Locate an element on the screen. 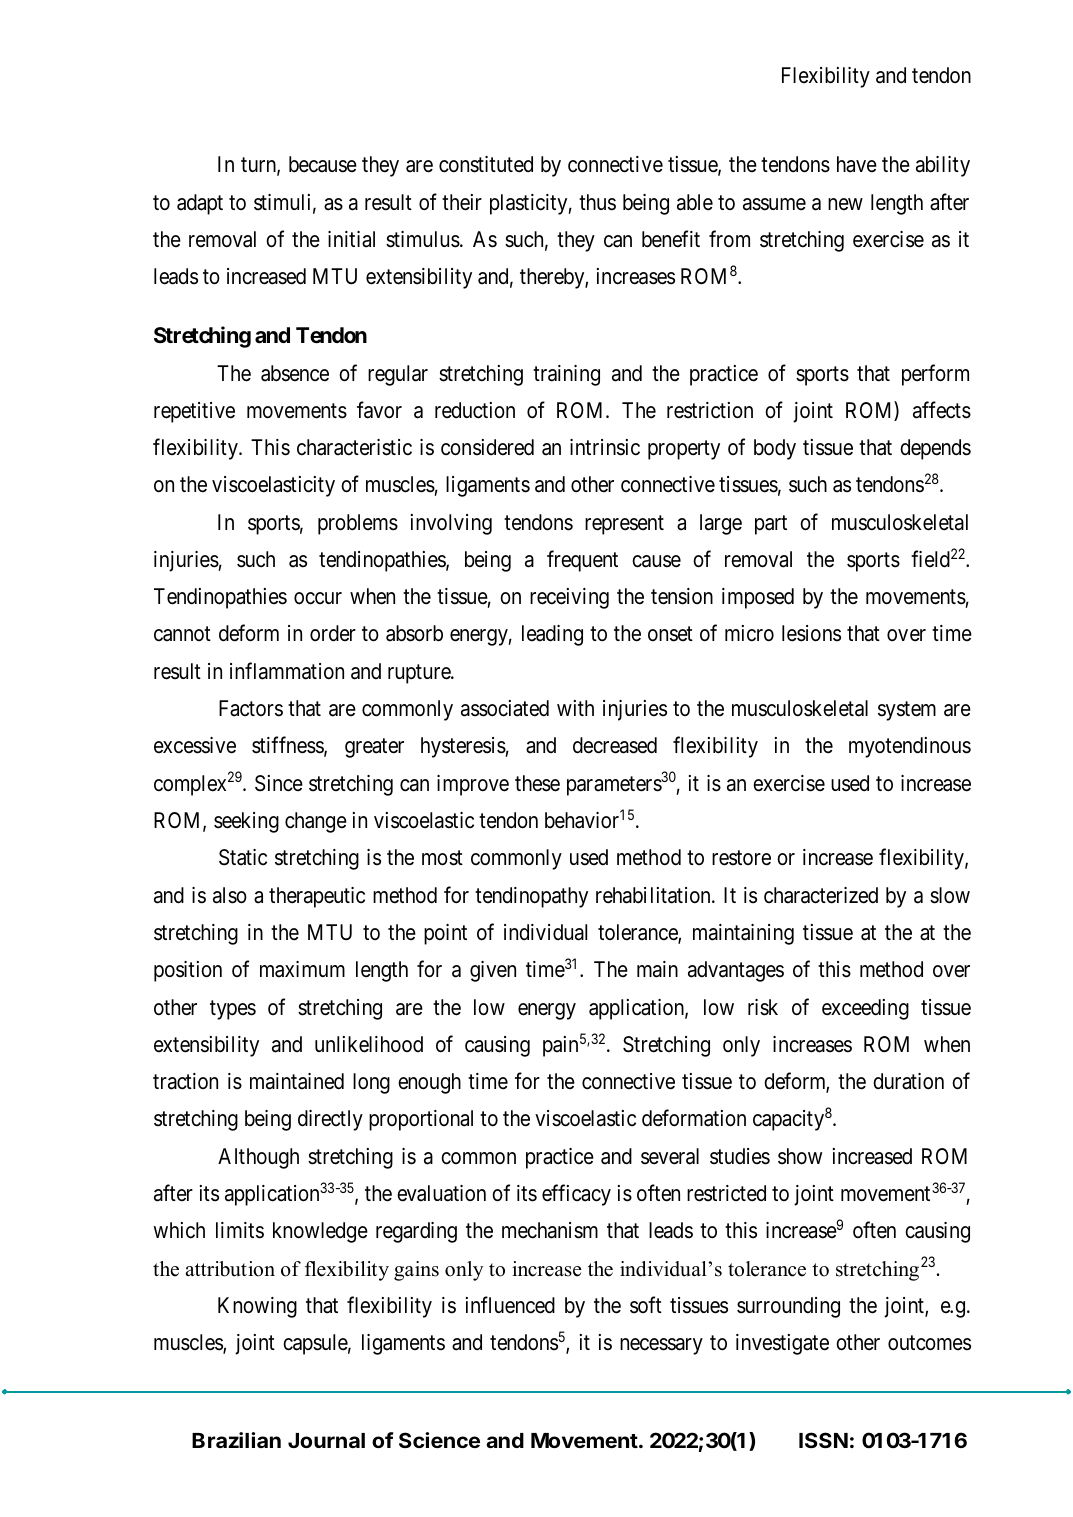  new is located at coordinates (845, 204).
